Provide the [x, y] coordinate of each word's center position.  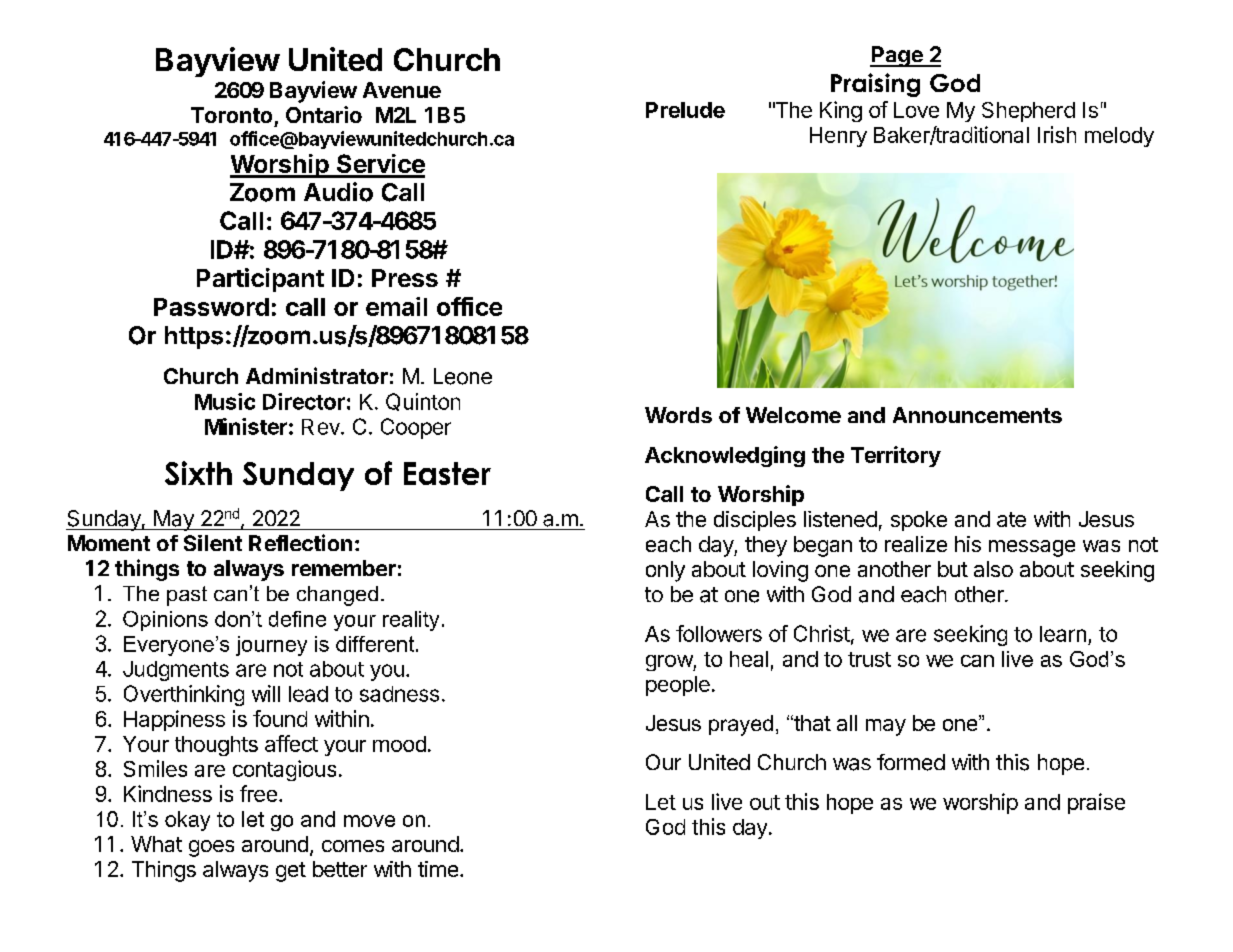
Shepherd [1028, 112]
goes [211, 848]
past [187, 596]
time [439, 869]
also [993, 569]
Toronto [231, 115]
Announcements [977, 415]
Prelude [685, 110]
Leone [463, 376]
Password [211, 307]
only [665, 571]
